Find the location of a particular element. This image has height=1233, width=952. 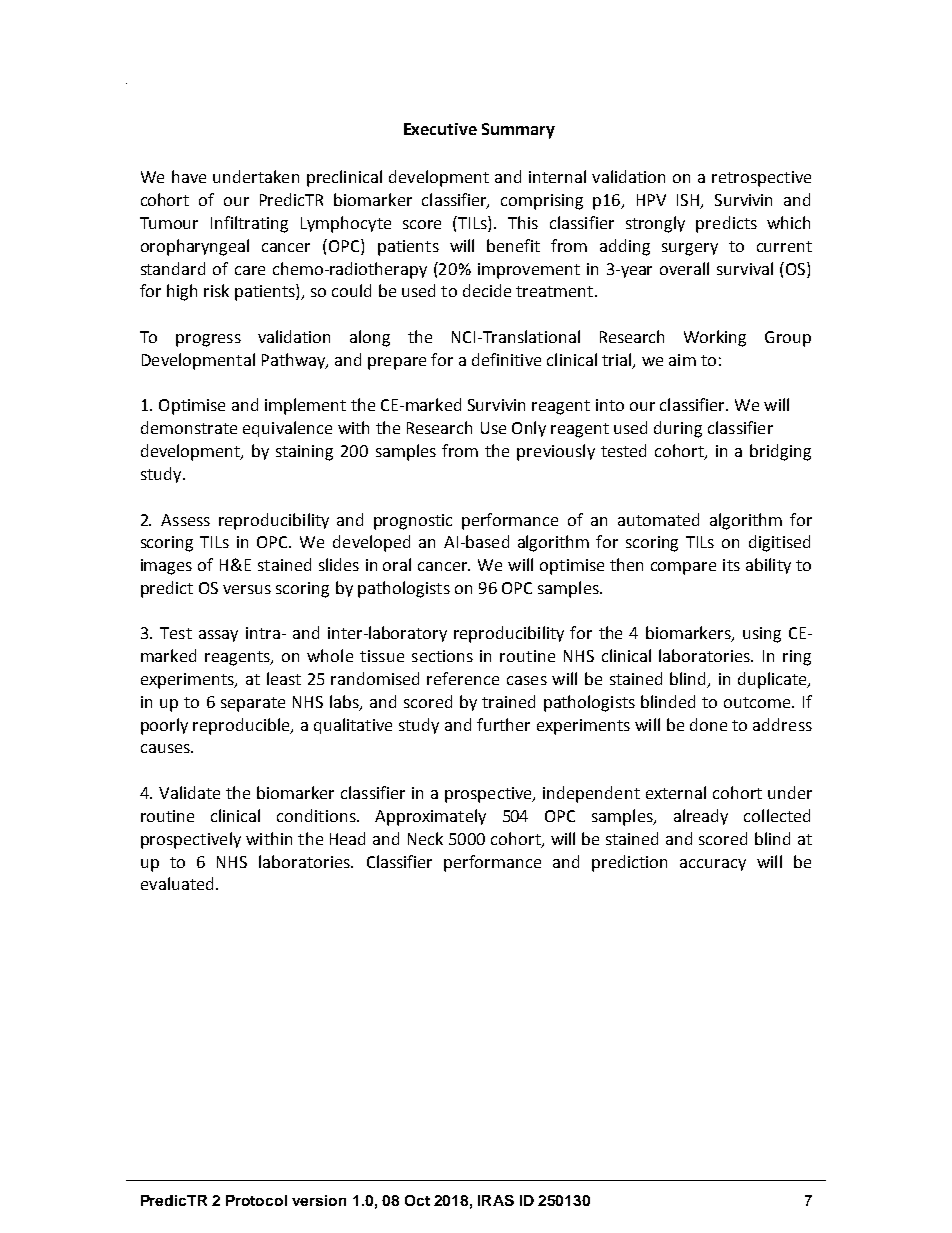

retrospective is located at coordinates (761, 179).
